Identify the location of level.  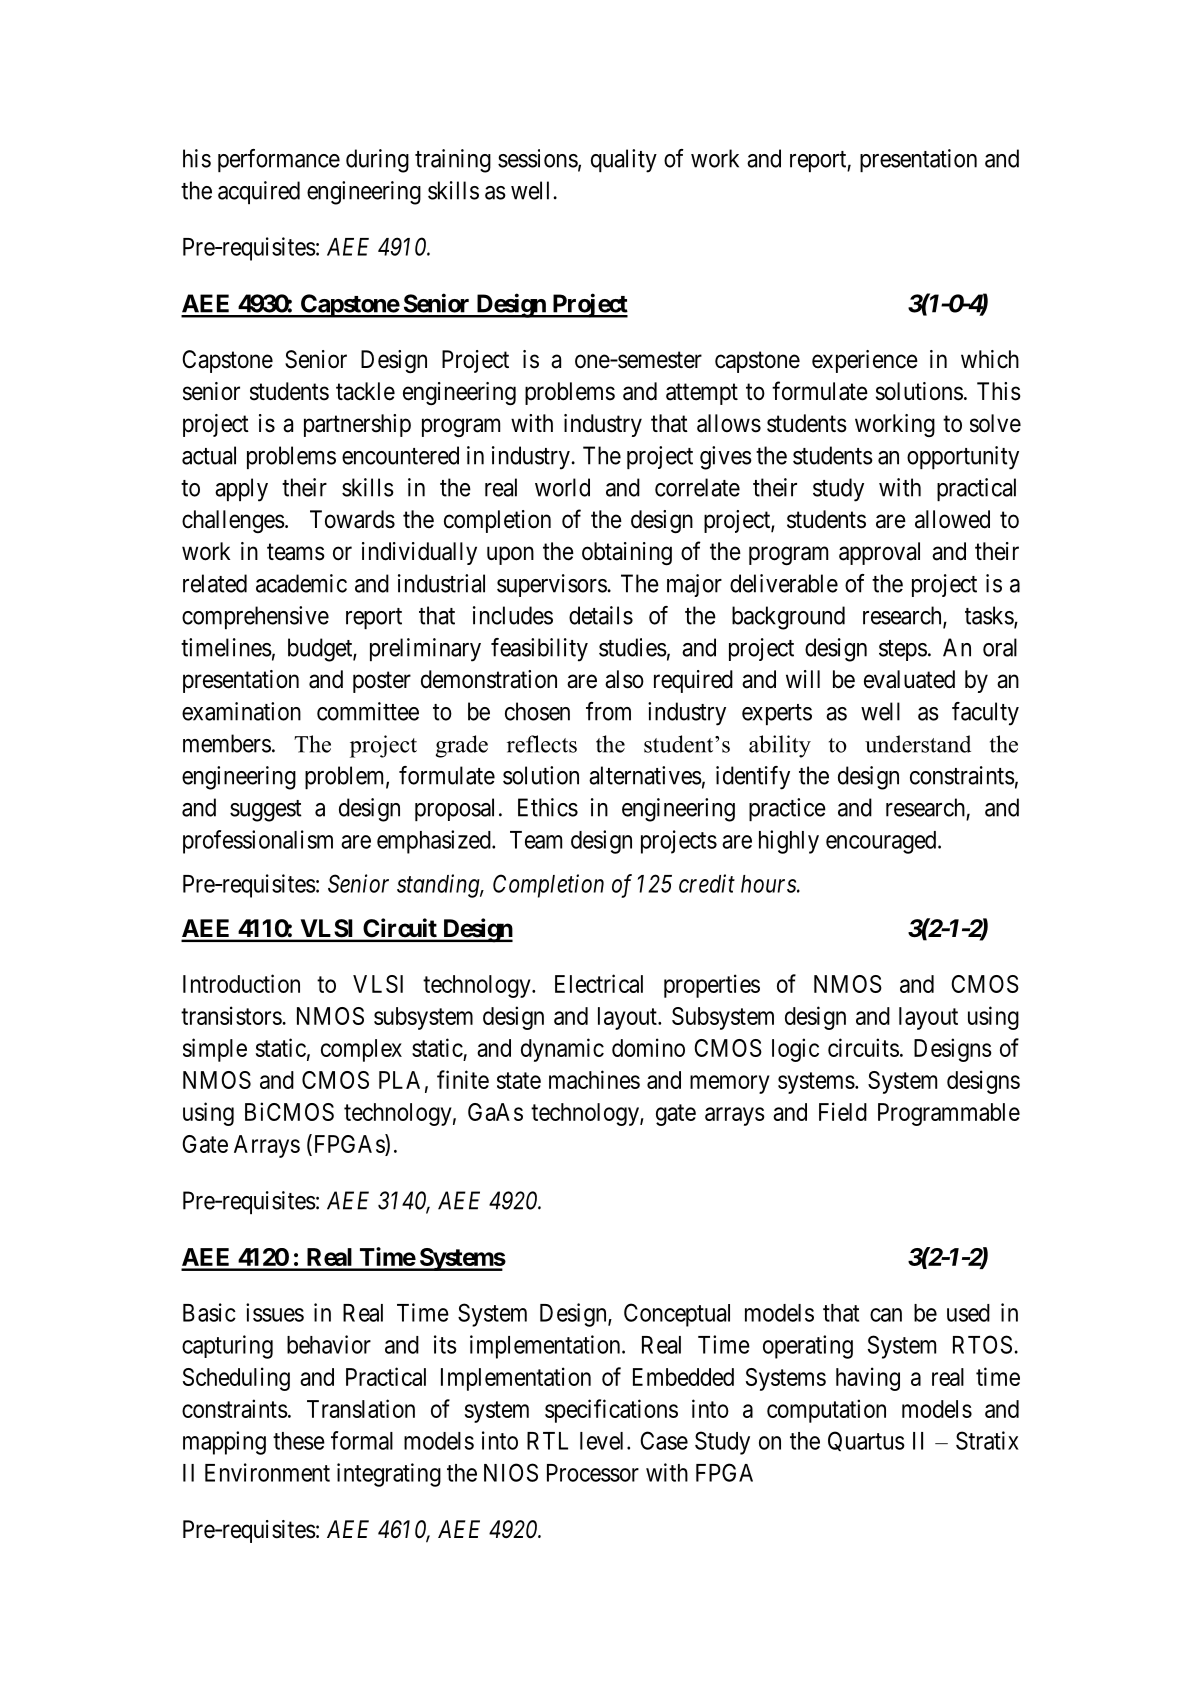
(604, 1441).
